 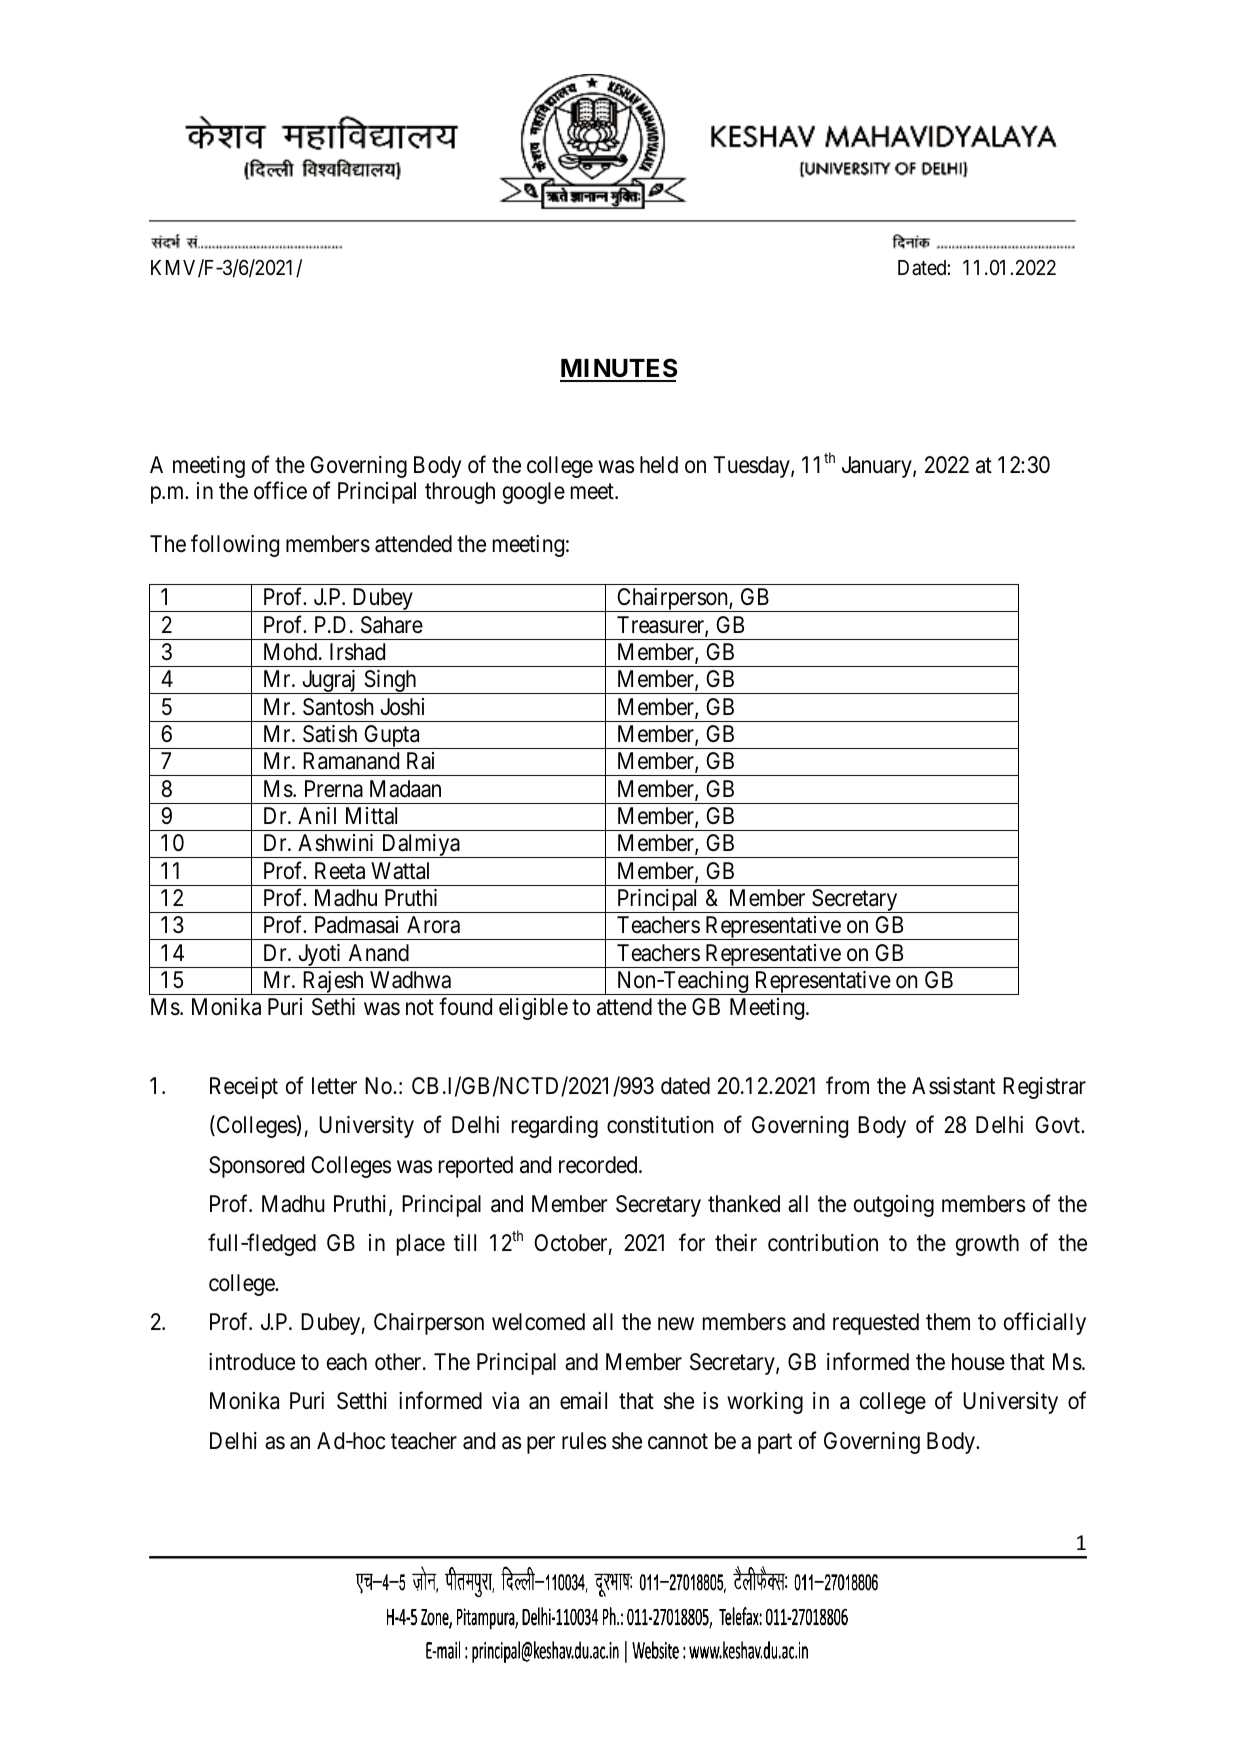 I want to click on office, so click(x=280, y=491).
